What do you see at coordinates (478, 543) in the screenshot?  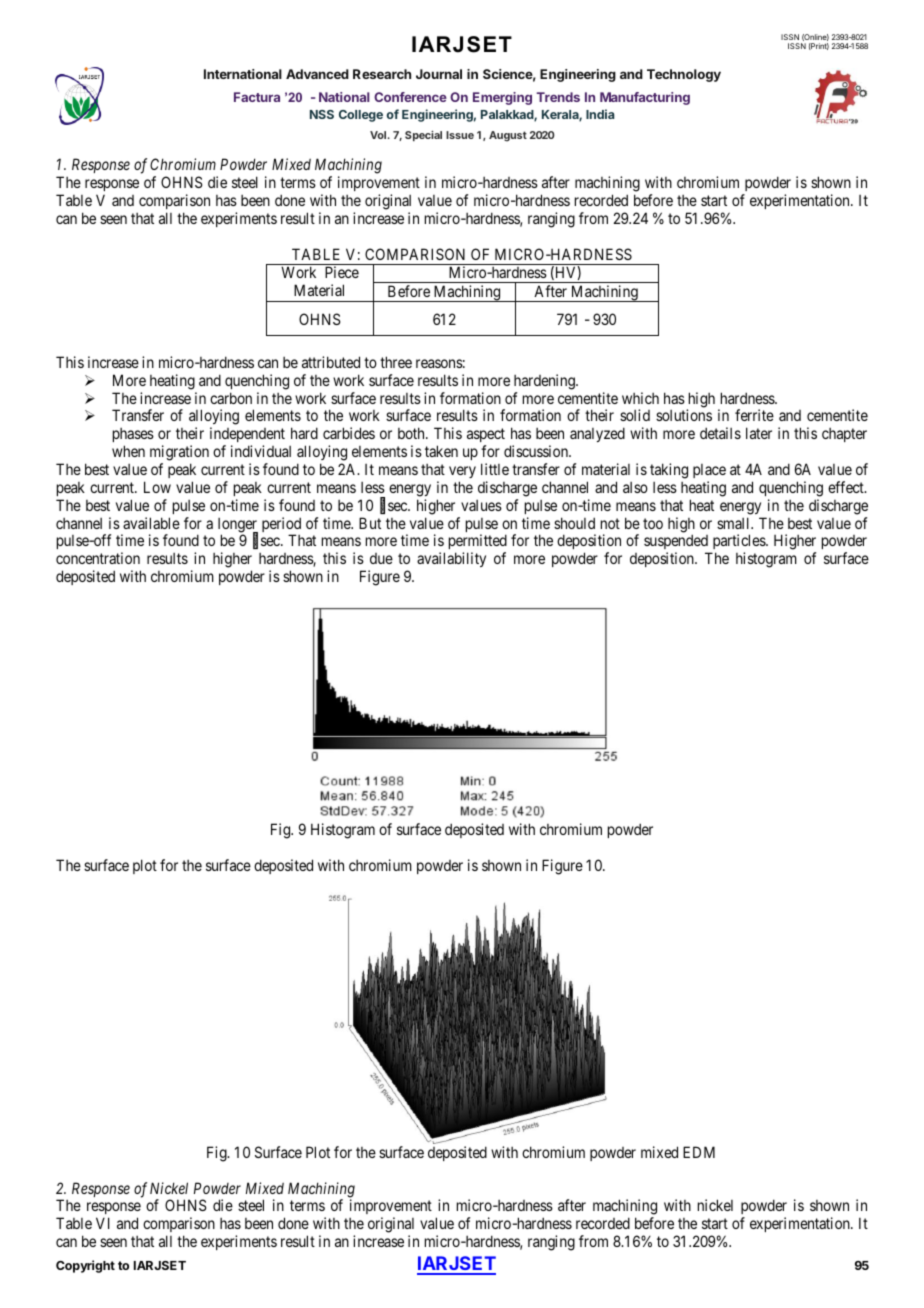 I see `permitted` at bounding box center [478, 543].
